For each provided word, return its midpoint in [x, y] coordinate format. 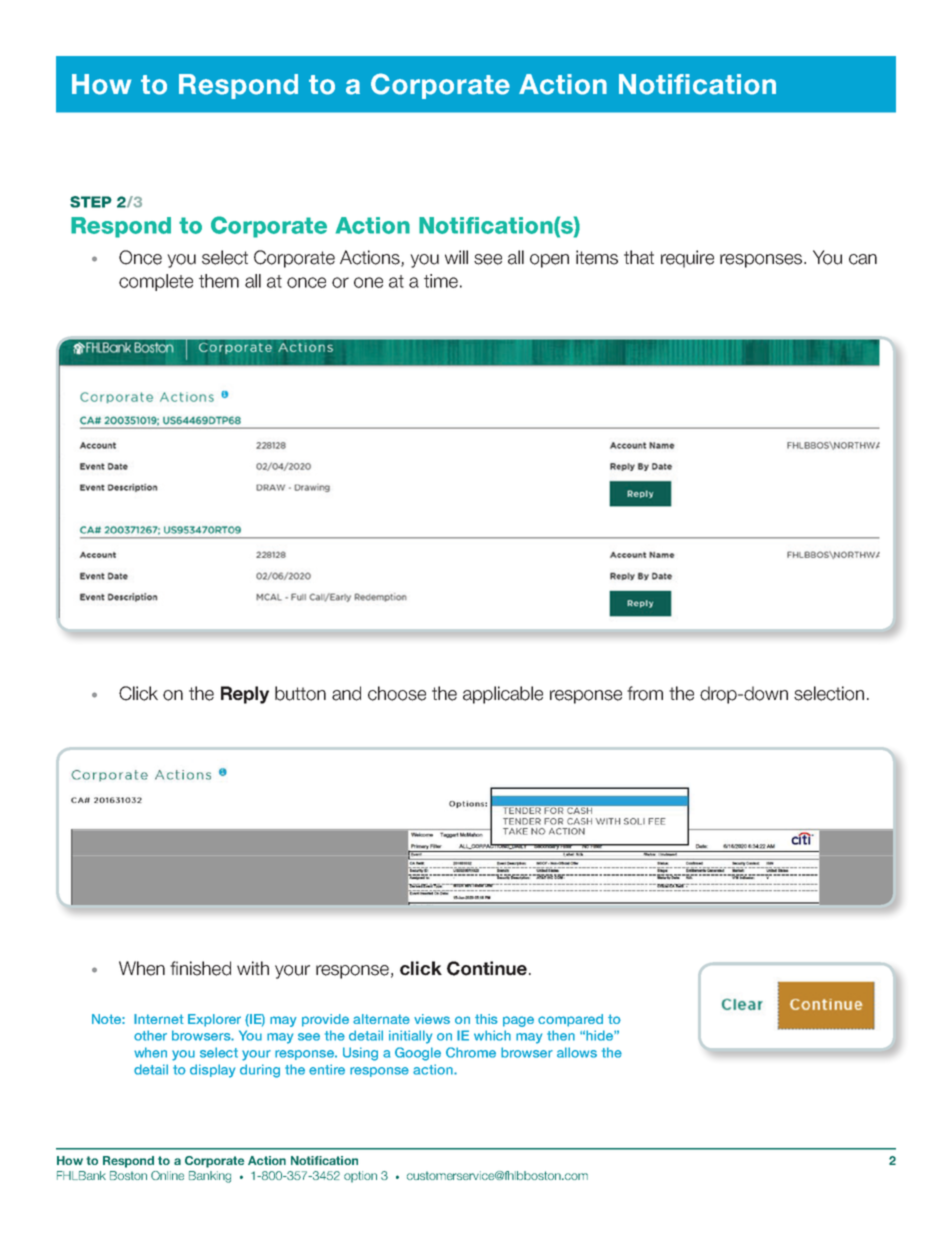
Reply [245, 695]
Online [167, 1175]
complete [156, 282]
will [456, 257]
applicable [503, 695]
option [360, 1177]
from [645, 693]
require [687, 259]
